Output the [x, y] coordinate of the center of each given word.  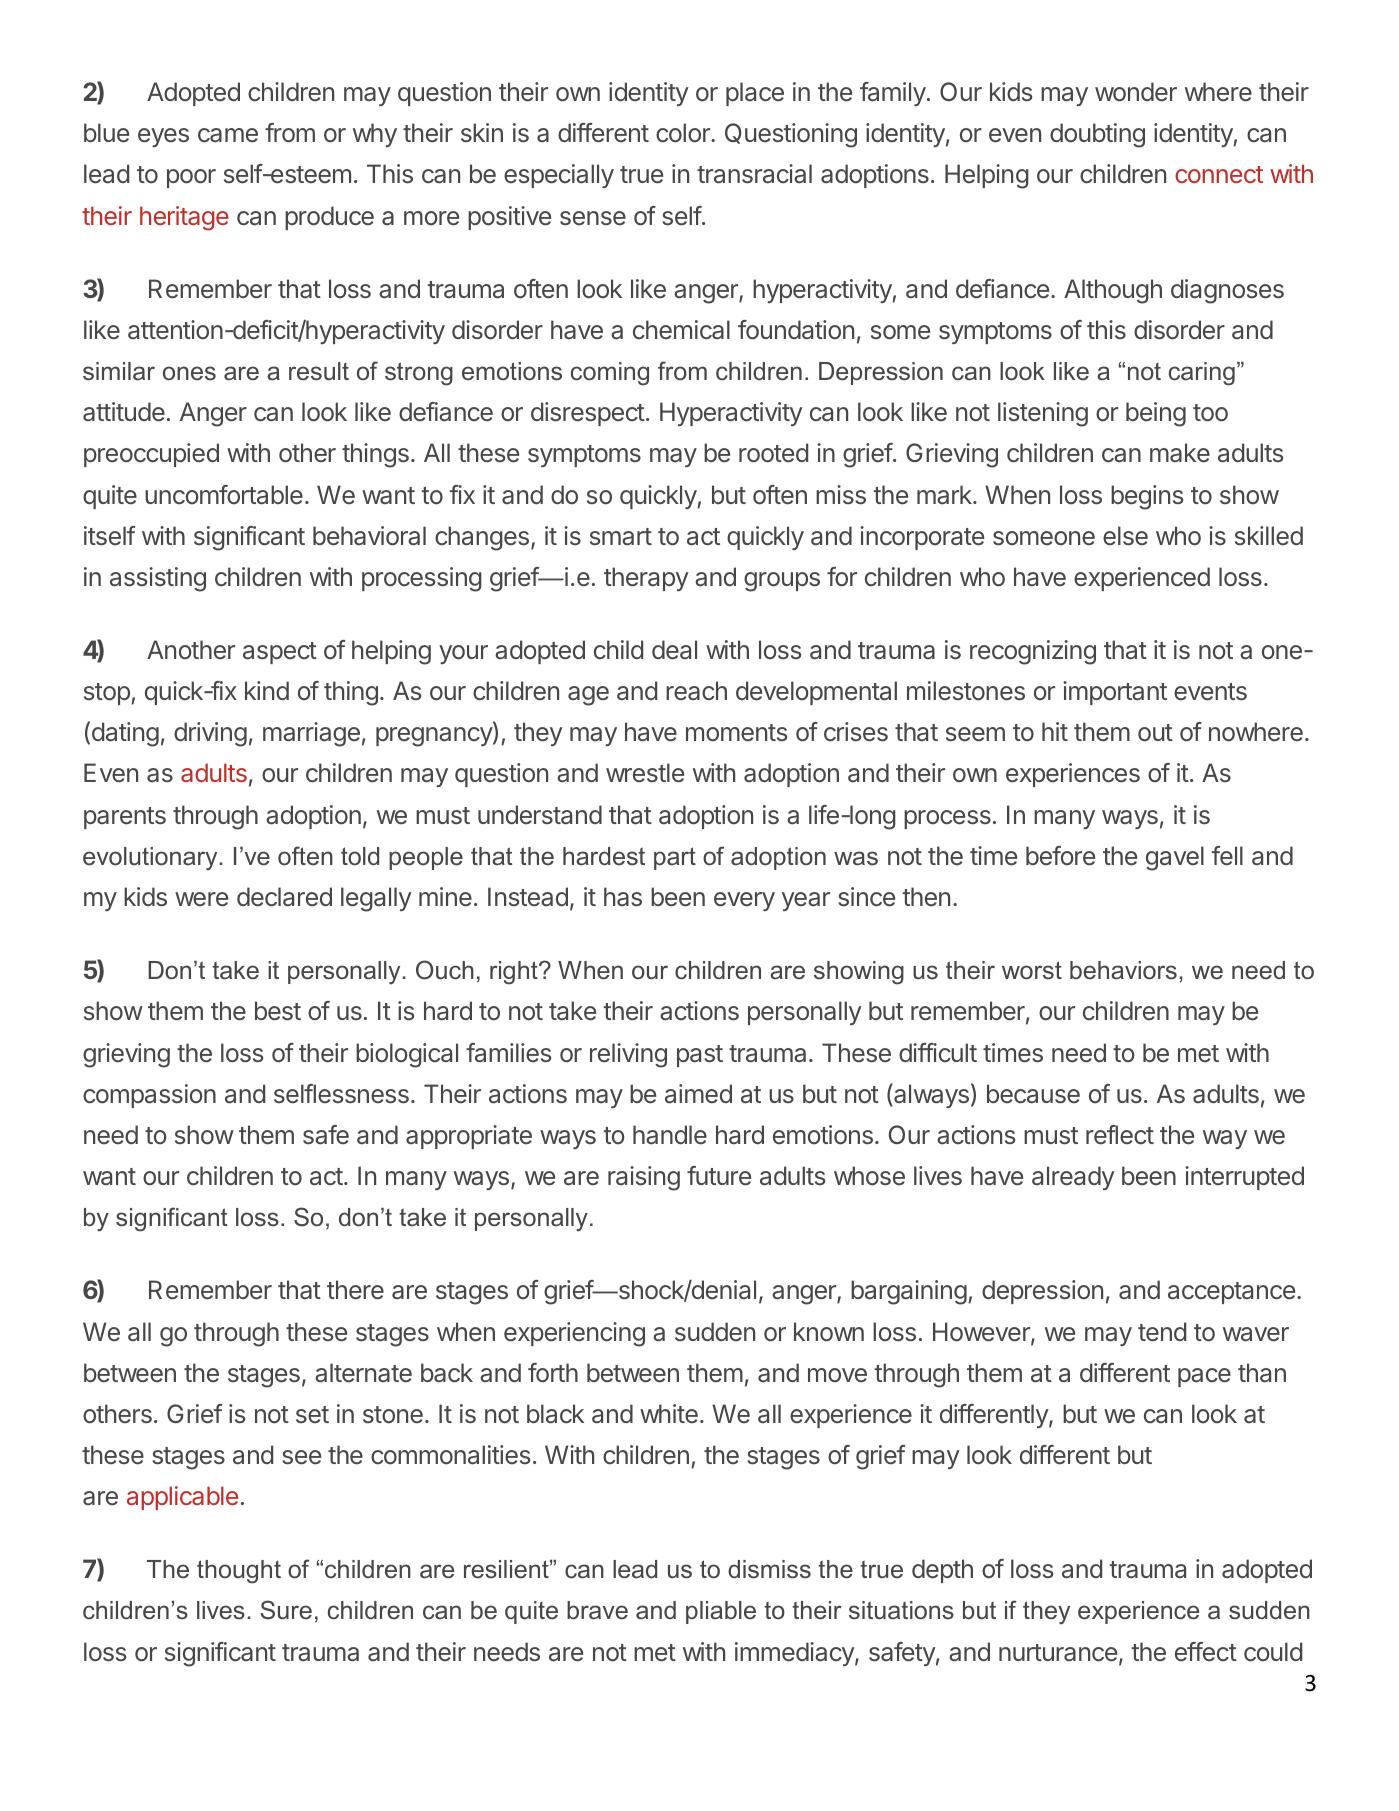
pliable [721, 1612]
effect [1206, 1652]
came [228, 135]
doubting [1097, 135]
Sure [286, 1610]
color [684, 133]
